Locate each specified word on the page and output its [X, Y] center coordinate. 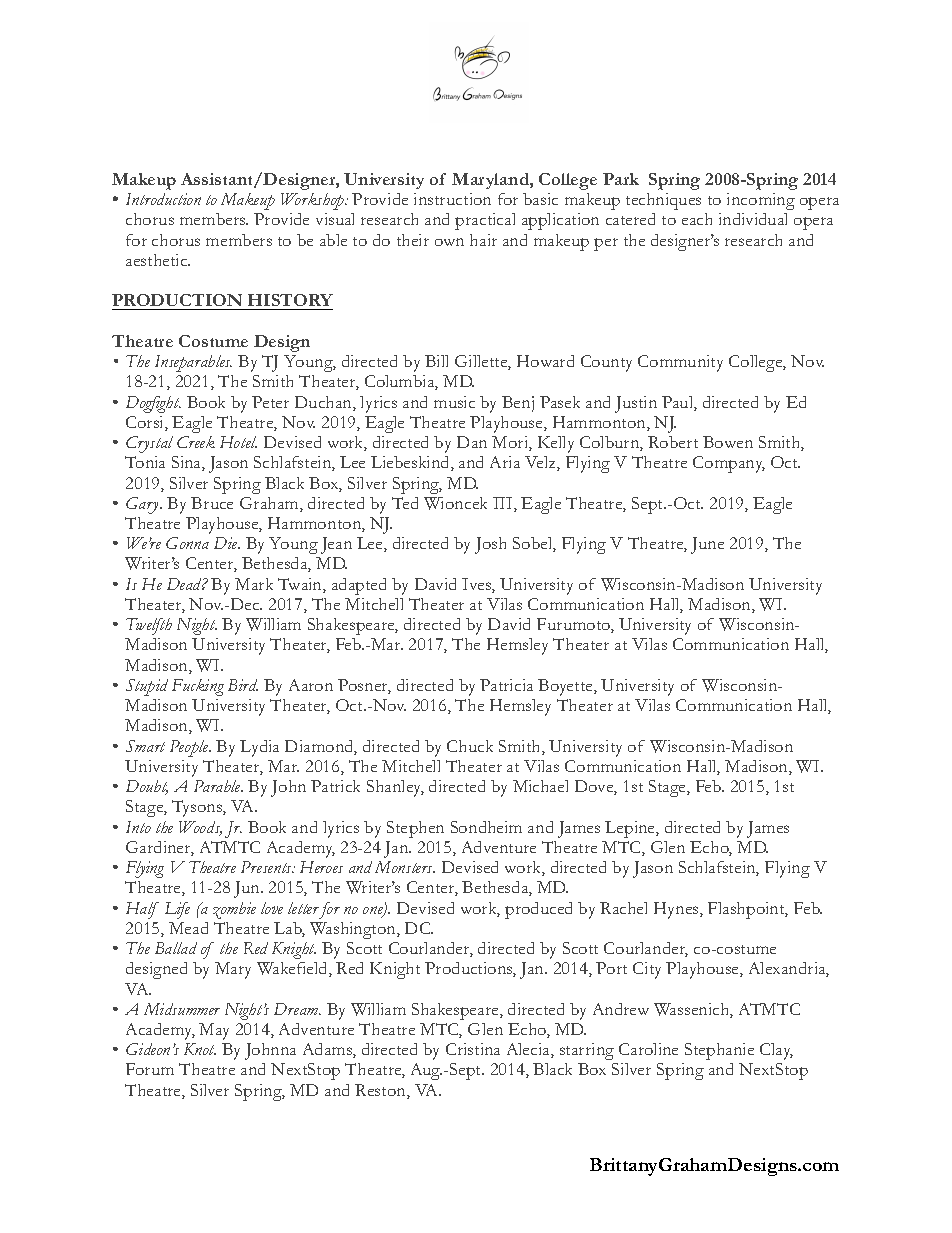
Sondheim [486, 827]
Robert [673, 442]
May [214, 1031]
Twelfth [149, 626]
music [454, 402]
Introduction [163, 199]
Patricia [506, 685]
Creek [196, 442]
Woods [200, 828]
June [707, 545]
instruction [452, 199]
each [697, 219]
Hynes [677, 910]
